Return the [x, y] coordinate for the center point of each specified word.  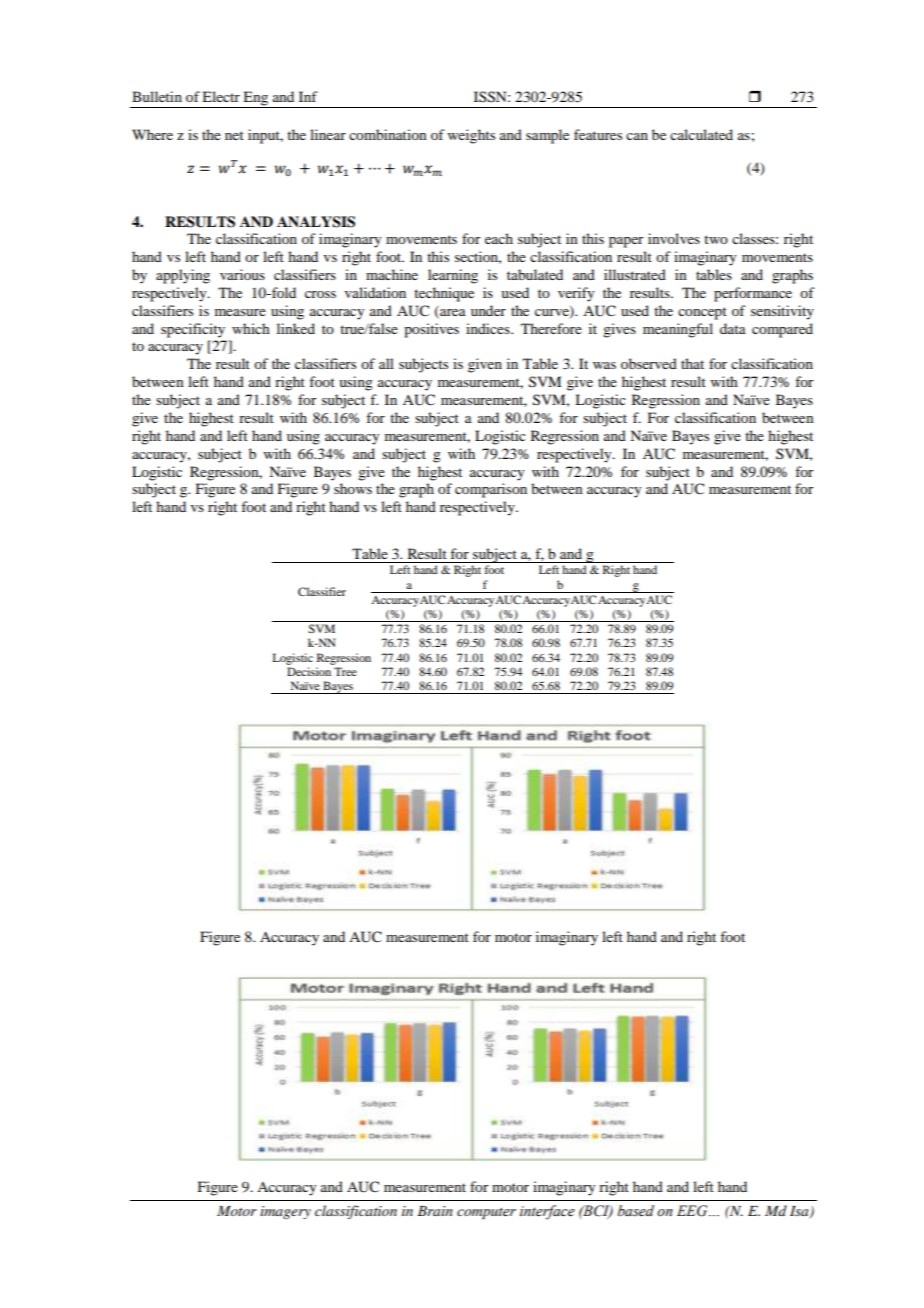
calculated [701, 134]
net [234, 135]
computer [486, 1214]
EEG [693, 1211]
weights [471, 136]
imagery [285, 1212]
